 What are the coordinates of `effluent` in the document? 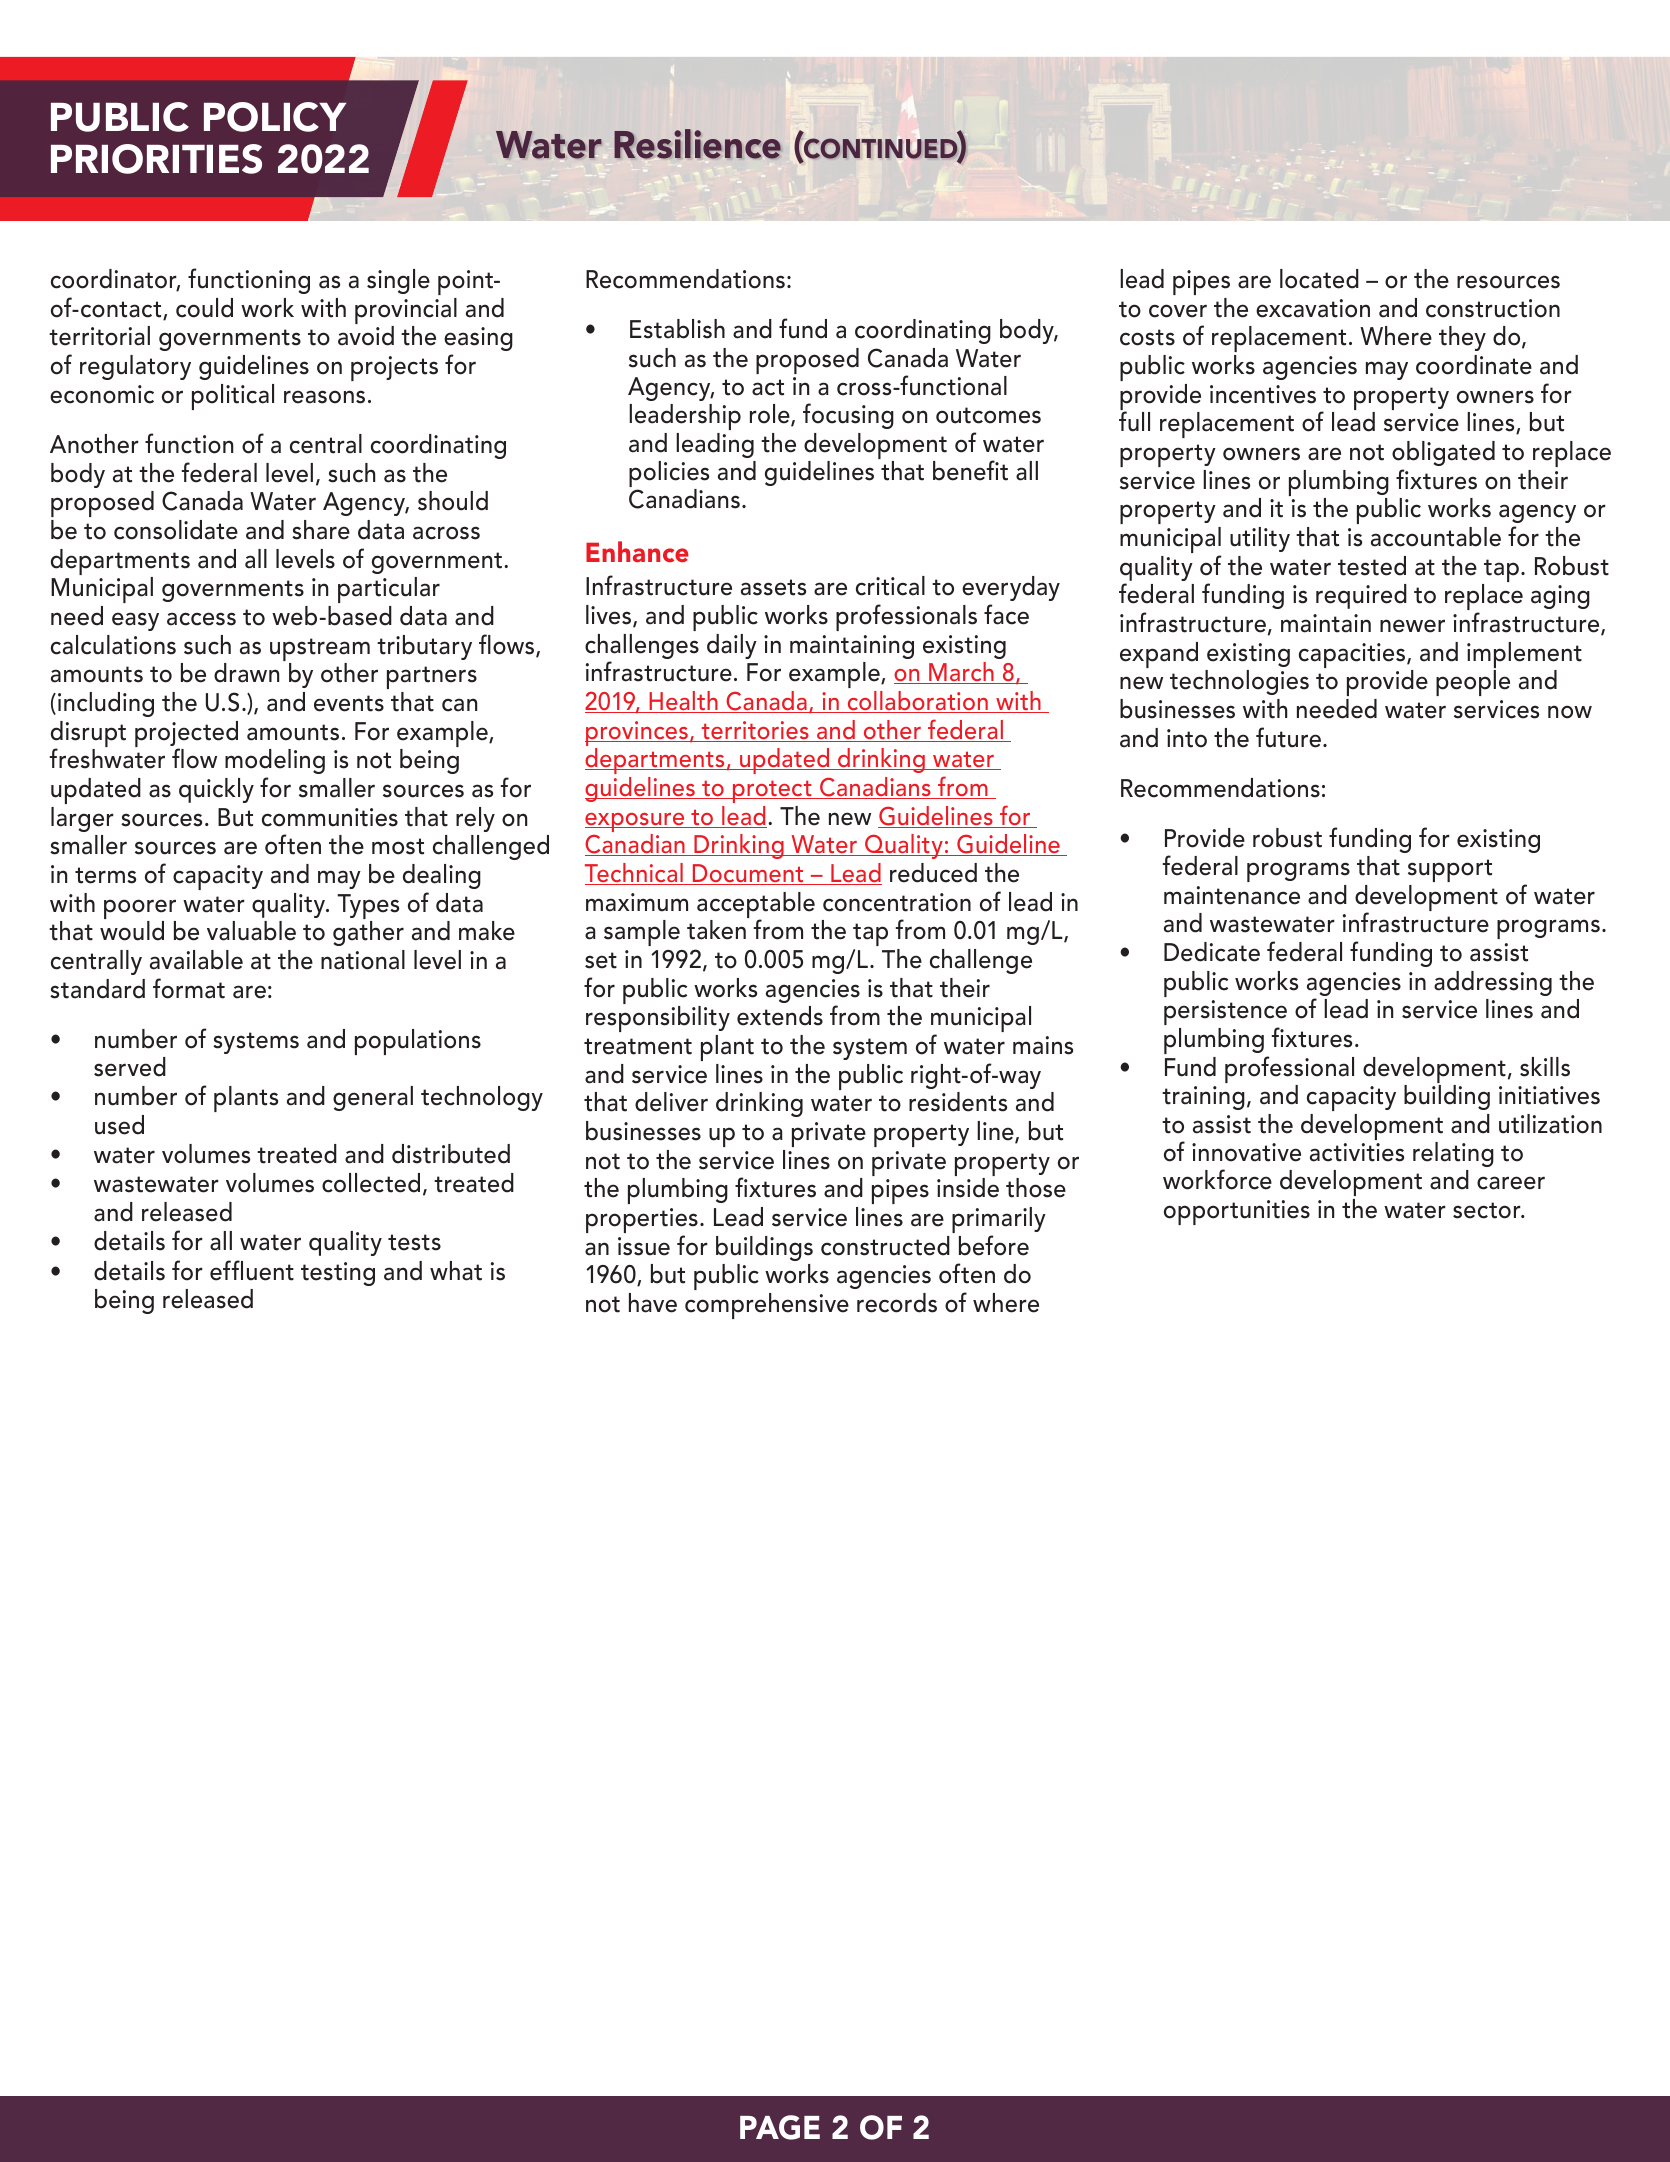 It's located at (252, 1270).
